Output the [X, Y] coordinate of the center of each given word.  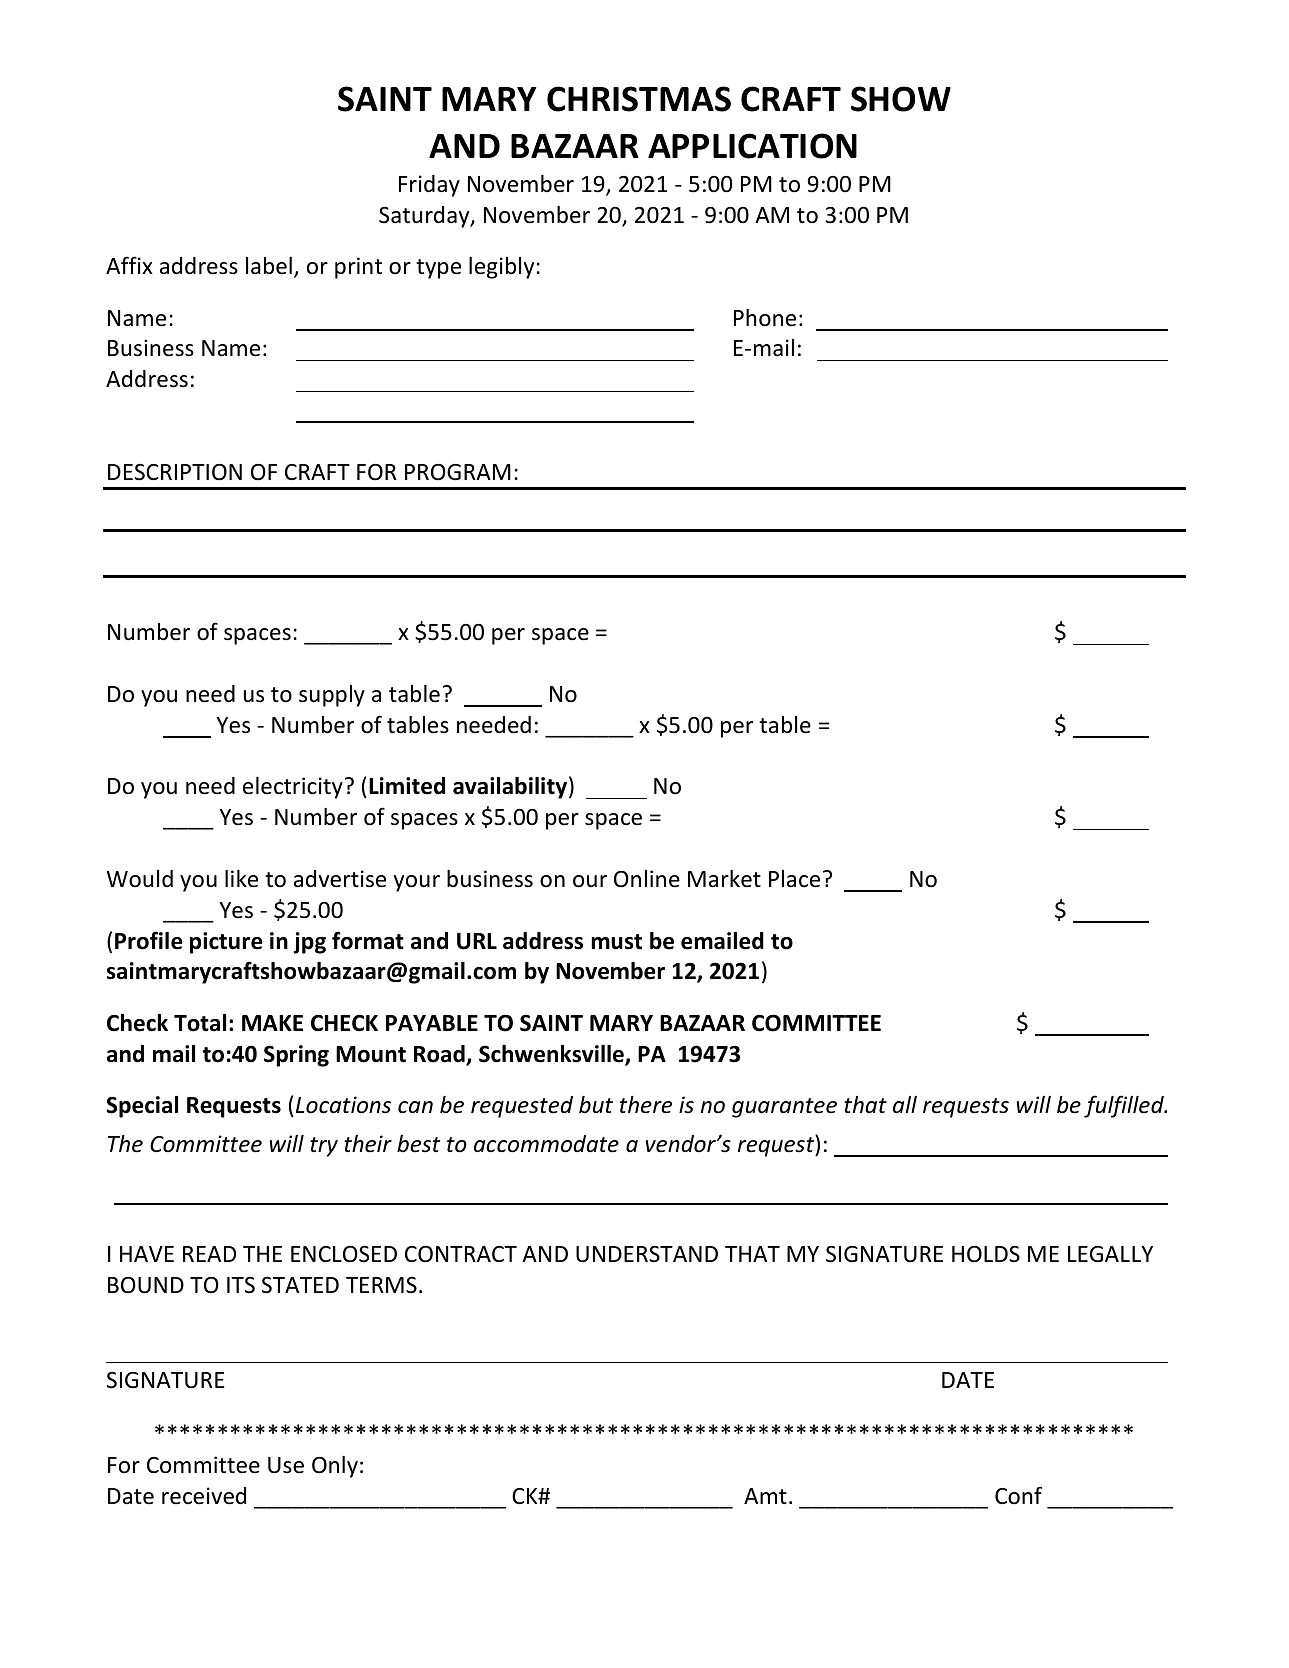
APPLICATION [752, 146]
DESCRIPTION [175, 472]
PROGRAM [458, 472]
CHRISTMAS [639, 99]
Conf [1018, 1495]
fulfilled [1125, 1106]
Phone [765, 318]
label [269, 266]
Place [794, 879]
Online [647, 879]
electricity [293, 788]
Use [286, 1465]
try [324, 1147]
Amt [765, 1496]
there [646, 1105]
